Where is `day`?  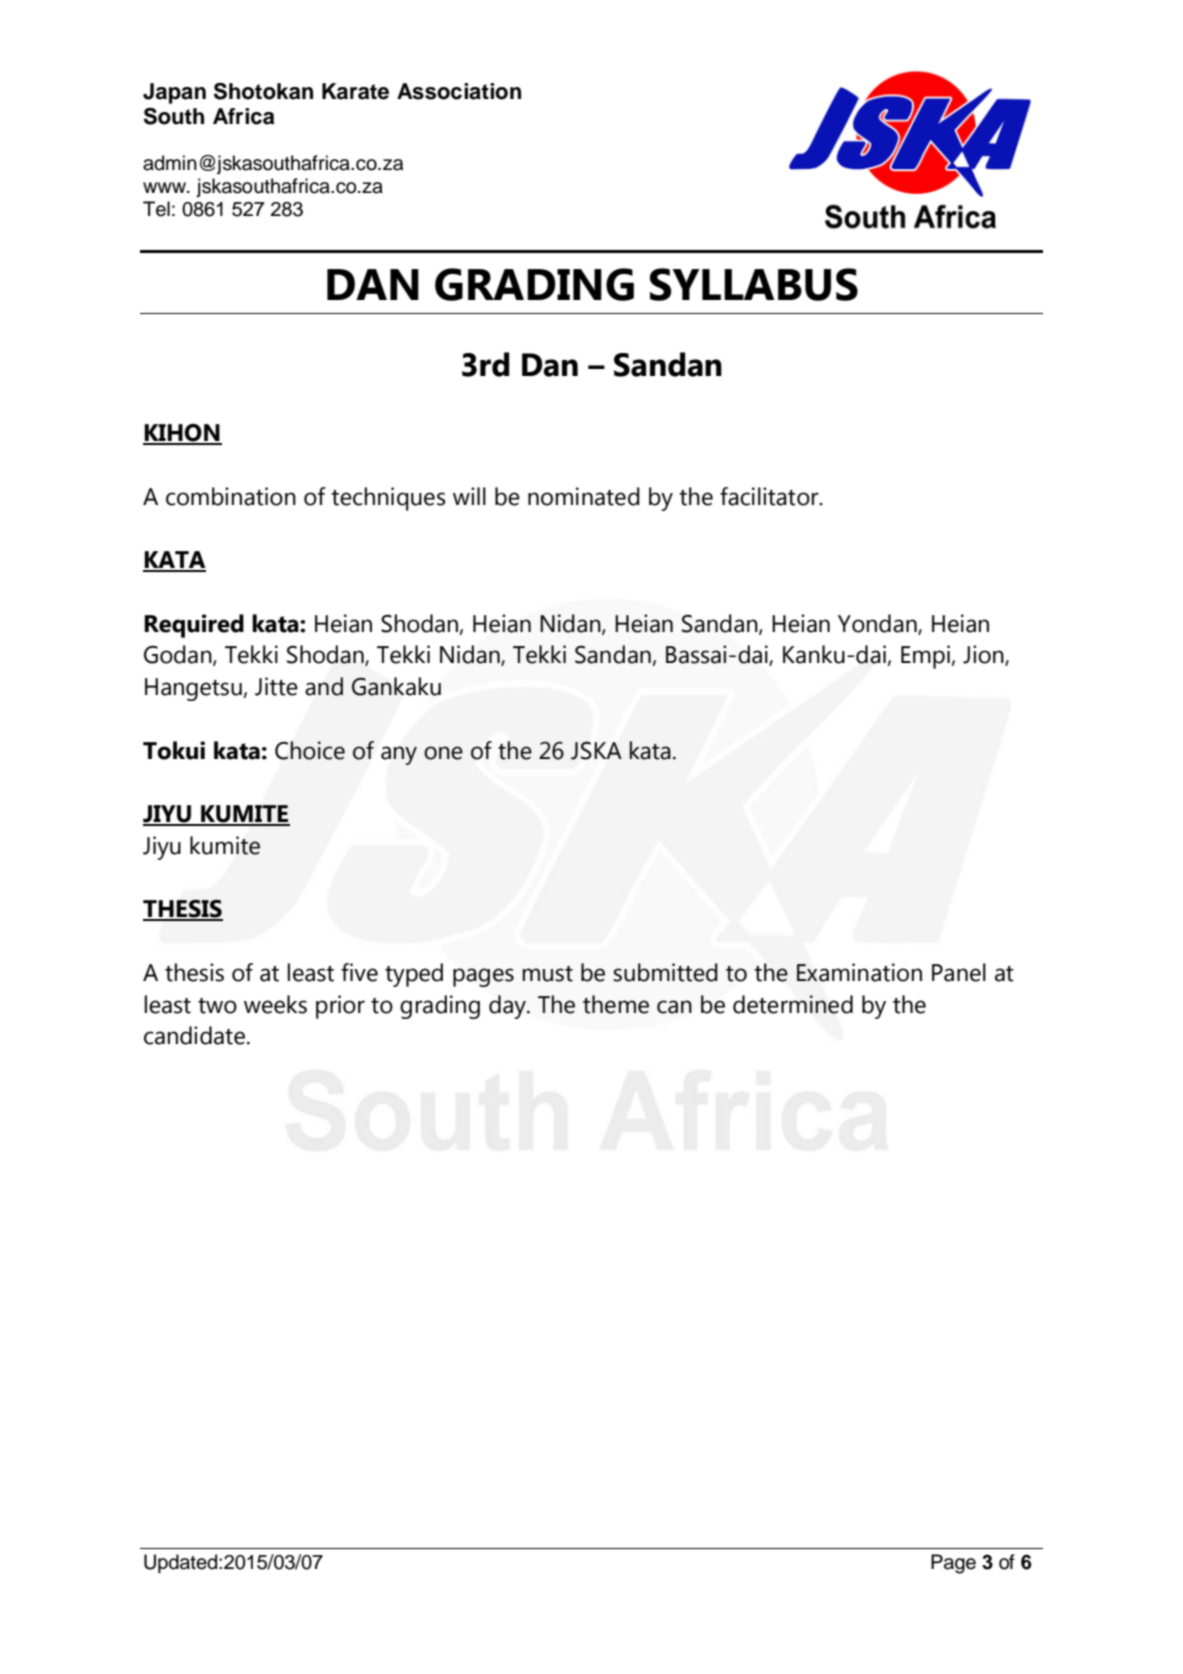 day is located at coordinates (508, 1007).
